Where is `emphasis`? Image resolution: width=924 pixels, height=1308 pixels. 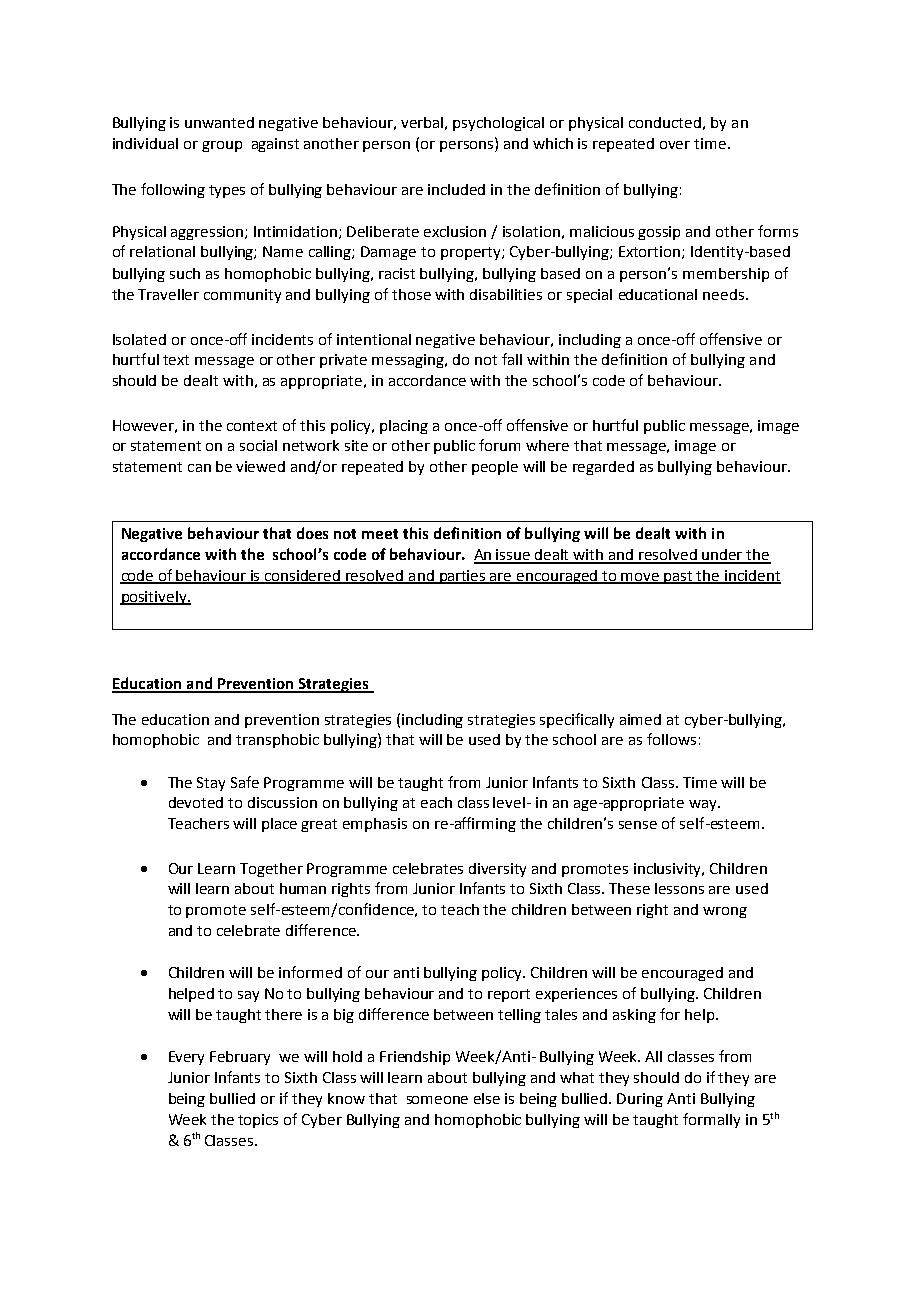
emphasis is located at coordinates (375, 825).
